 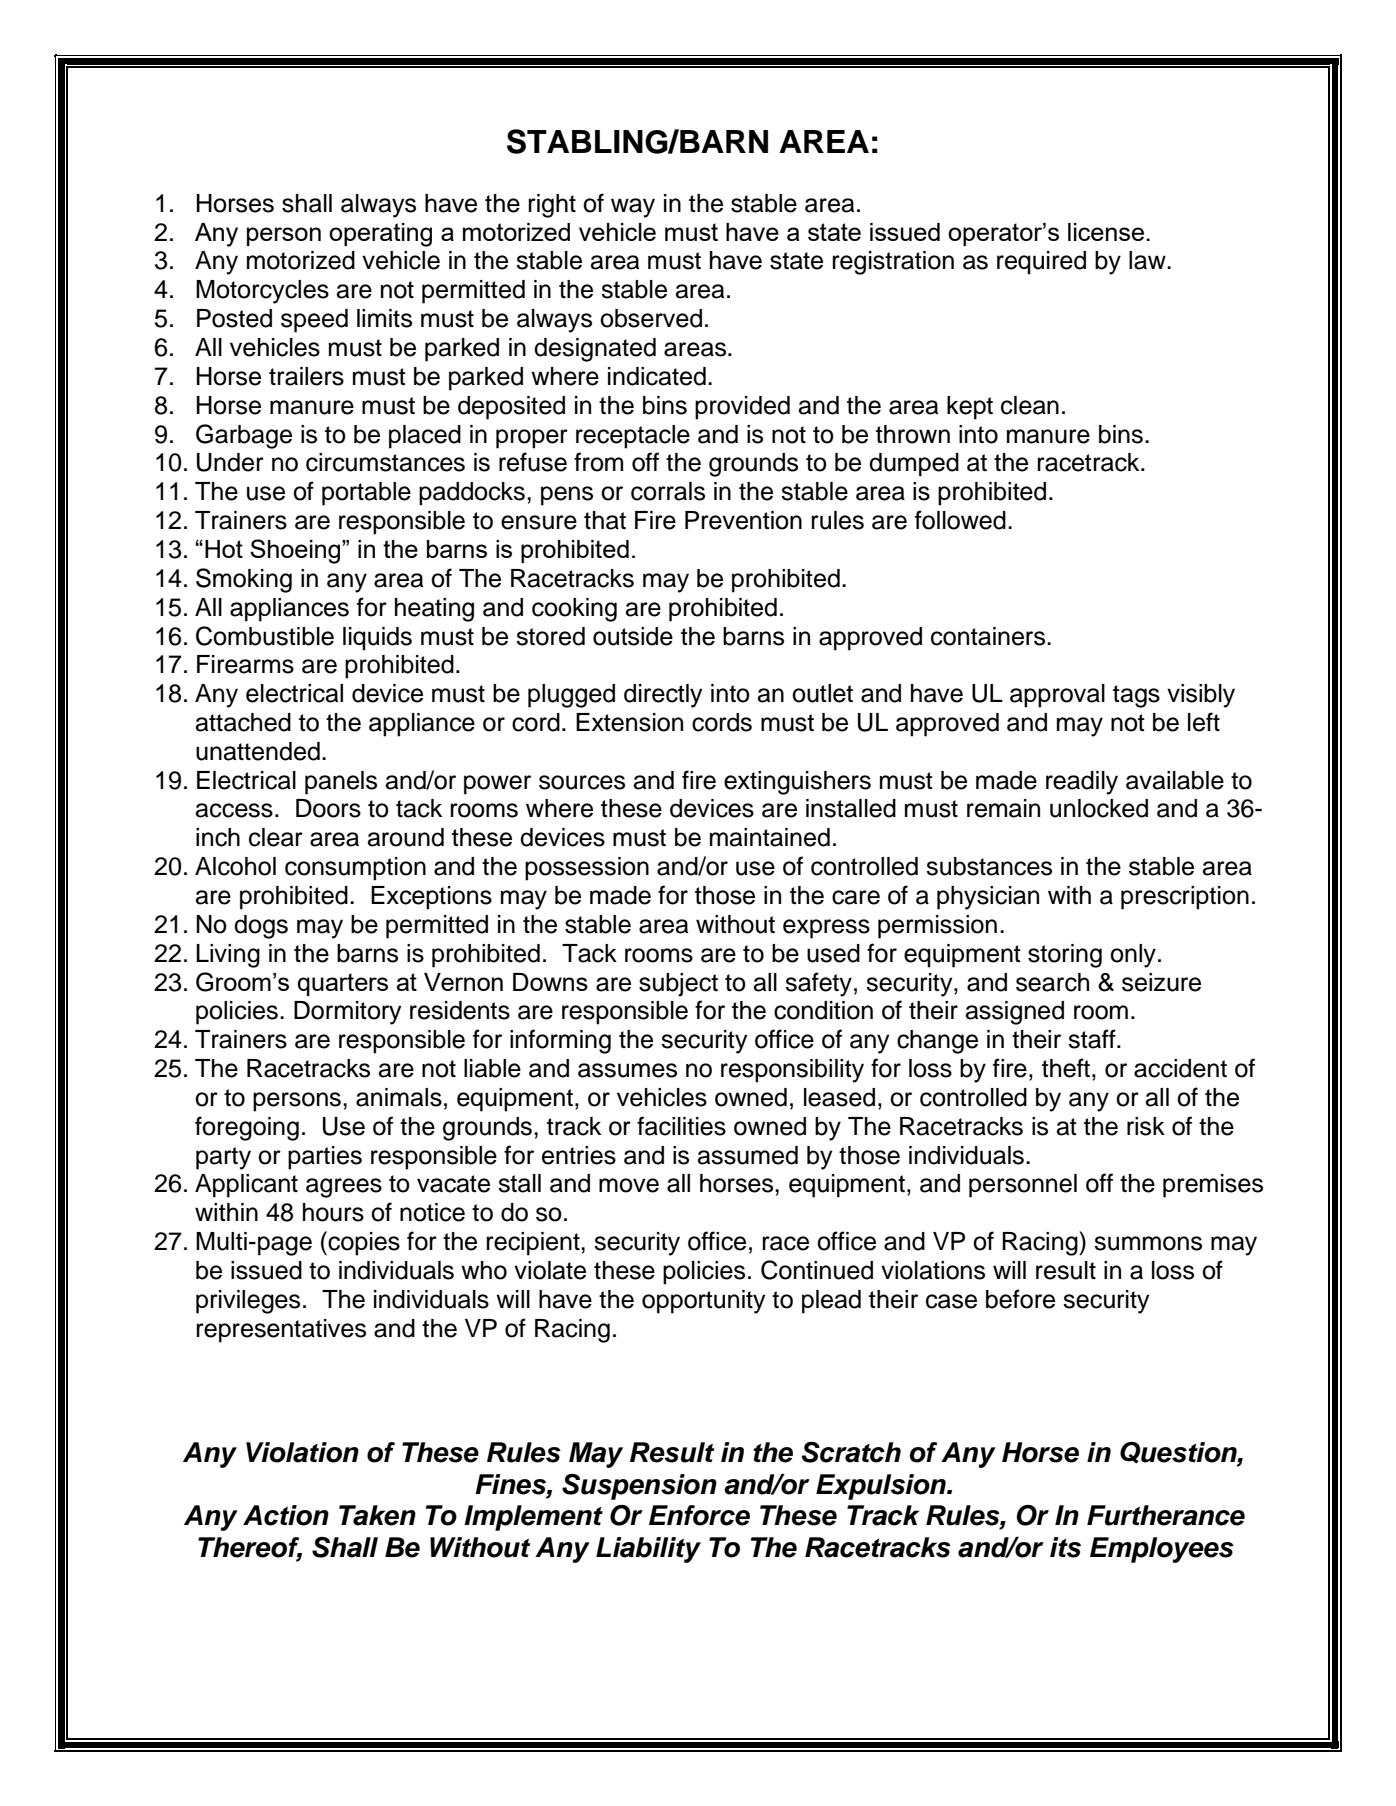 I want to click on approval, so click(x=1057, y=696).
